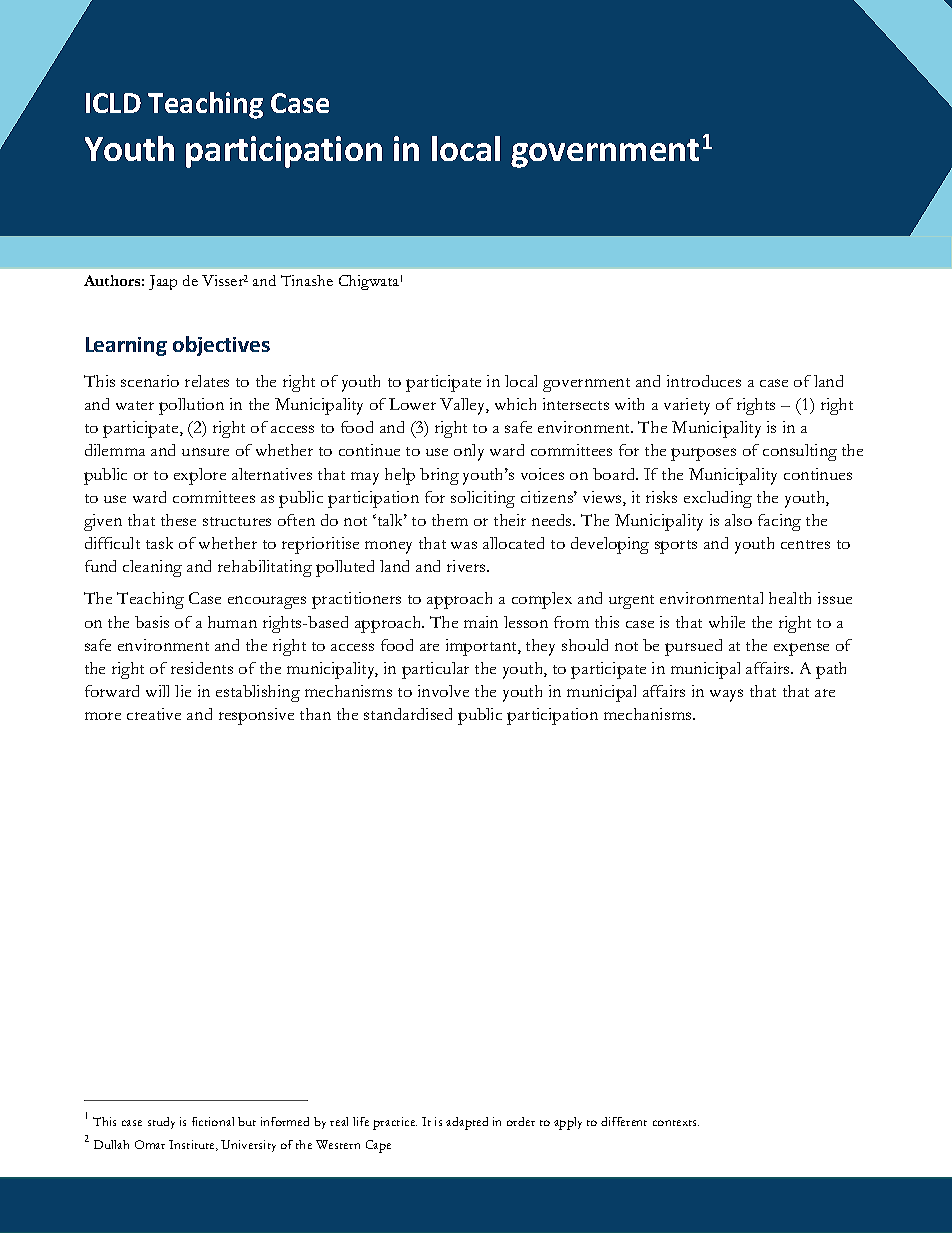 This image has height=1233, width=952. Describe the element at coordinates (154, 714) in the image. I see `creative` at that location.
